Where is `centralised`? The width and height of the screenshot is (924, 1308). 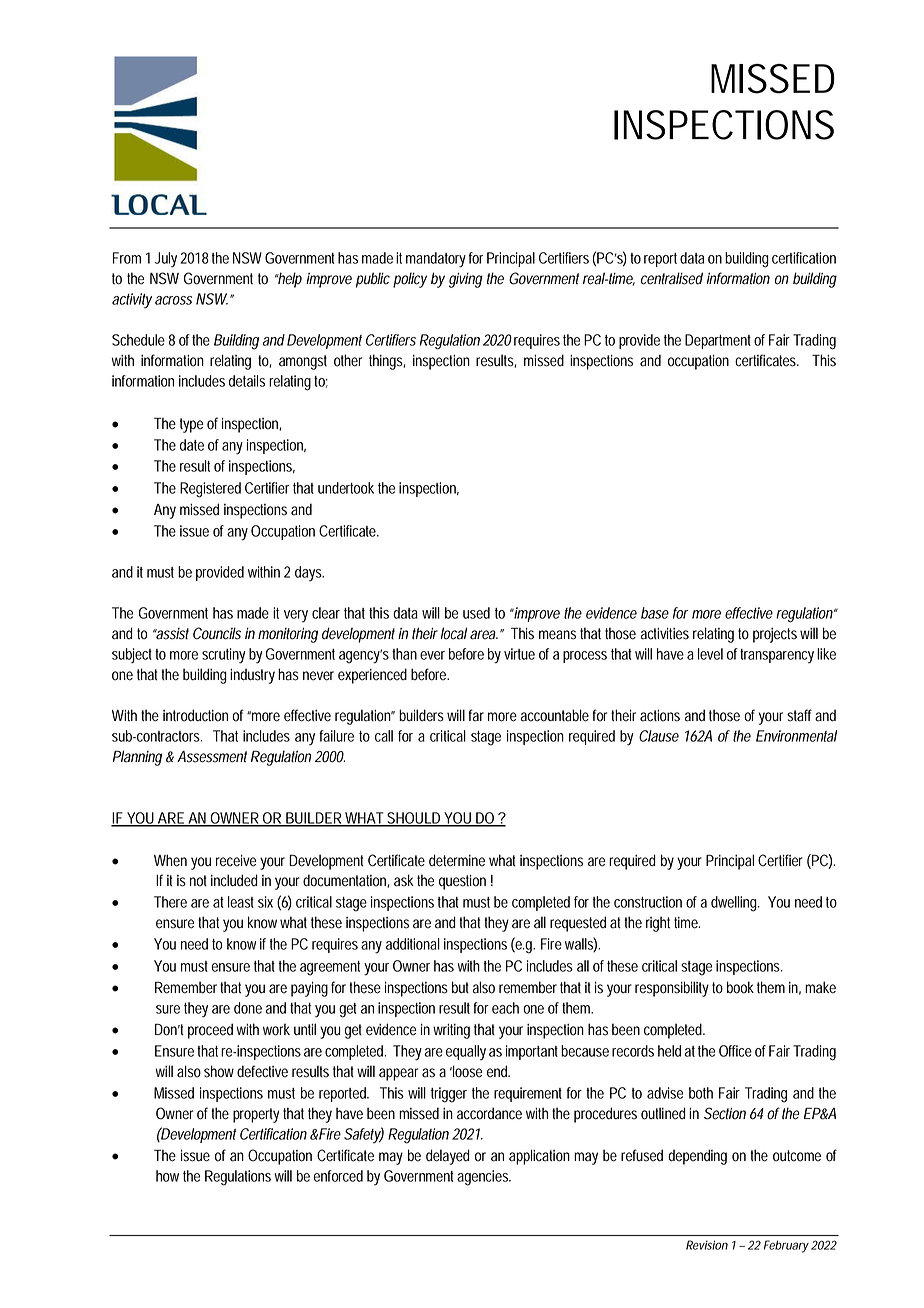 centralised is located at coordinates (672, 278).
